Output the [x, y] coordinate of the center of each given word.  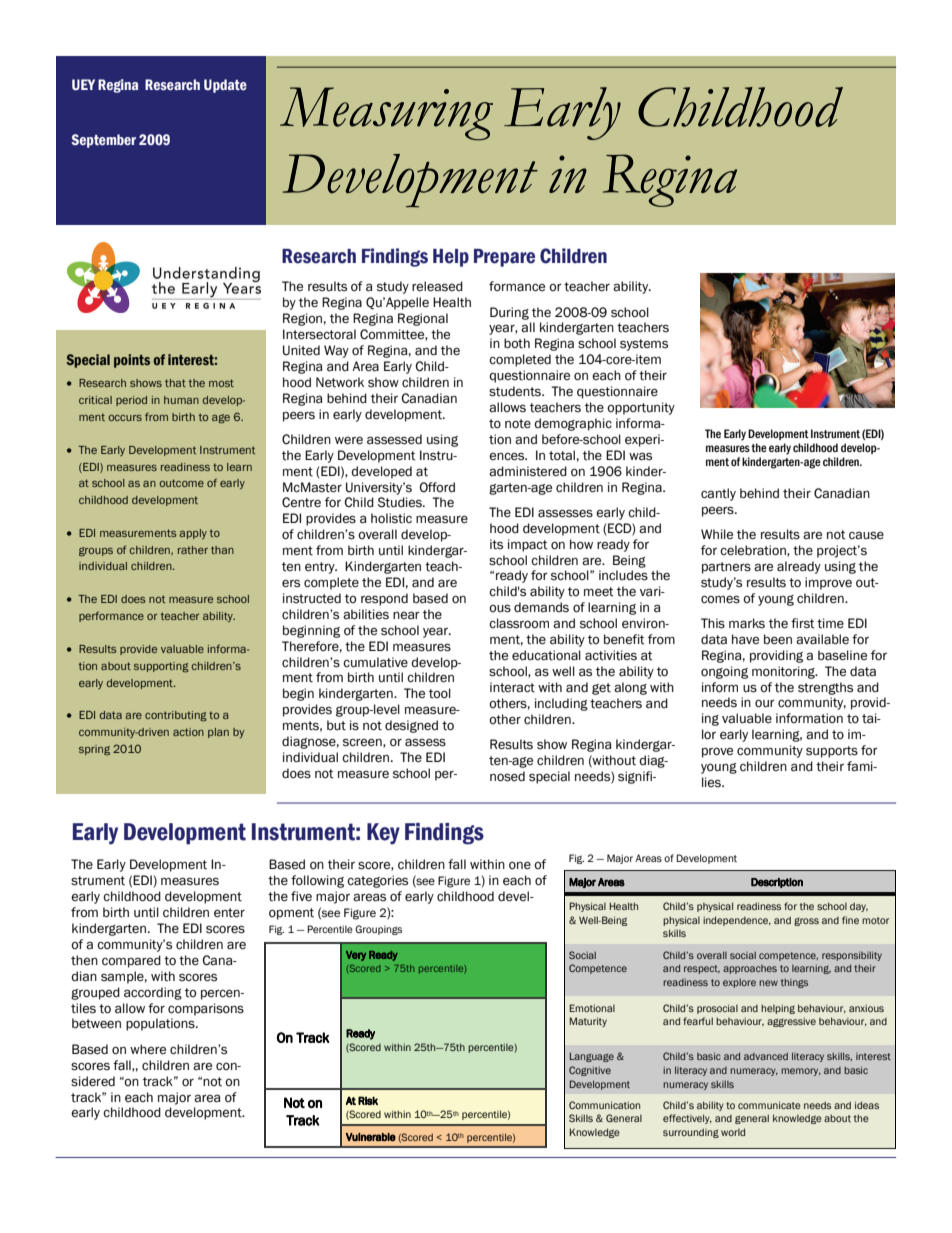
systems [644, 345]
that [175, 383]
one [520, 865]
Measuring [386, 114]
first [803, 623]
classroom [519, 623]
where [148, 1049]
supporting [161, 667]
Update [225, 86]
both [517, 343]
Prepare [504, 258]
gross [806, 922]
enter [229, 913]
